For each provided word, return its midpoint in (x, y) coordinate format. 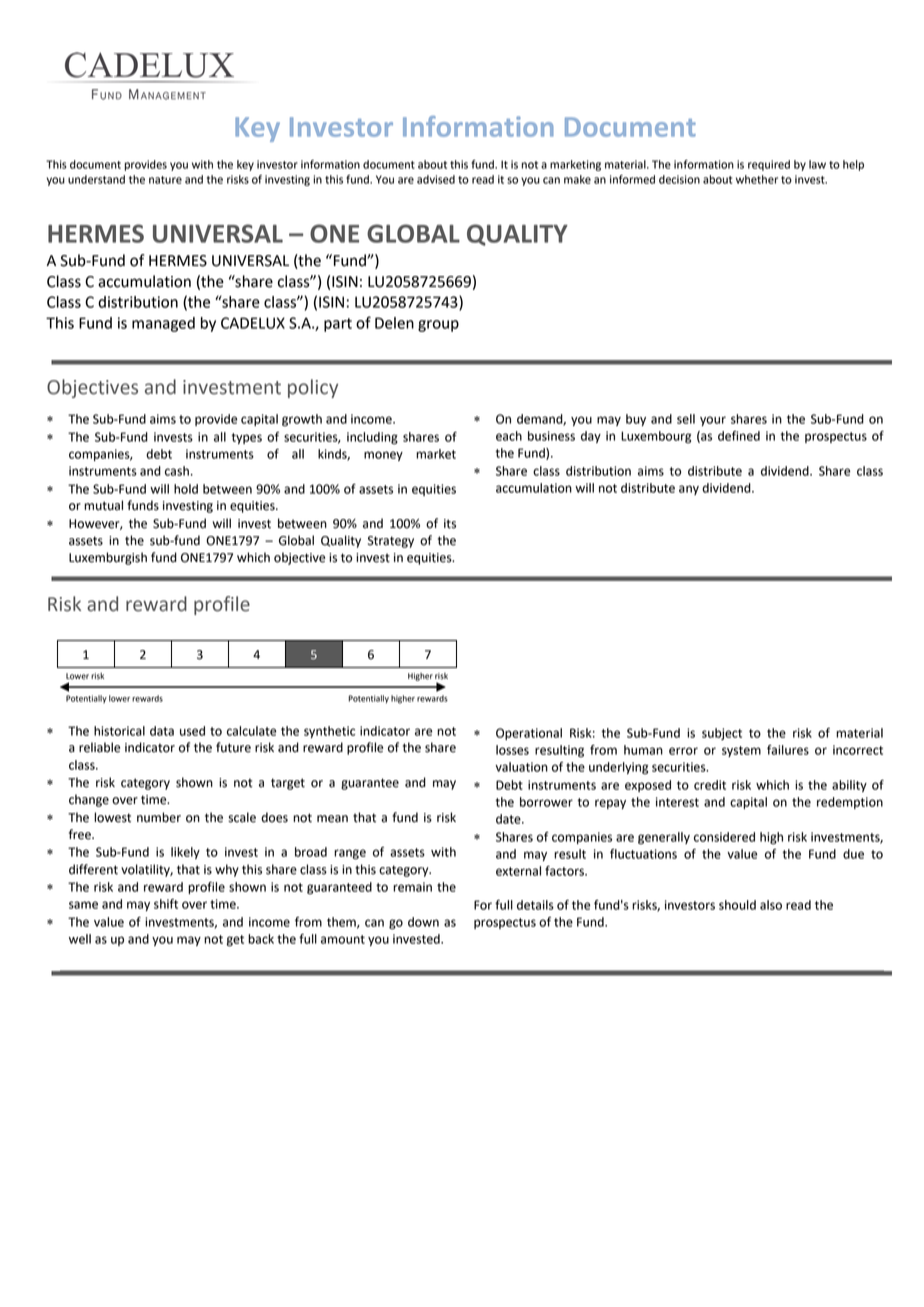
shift (166, 904)
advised (436, 179)
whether (757, 179)
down (423, 922)
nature (165, 180)
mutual (103, 505)
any (689, 490)
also (771, 905)
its (450, 524)
